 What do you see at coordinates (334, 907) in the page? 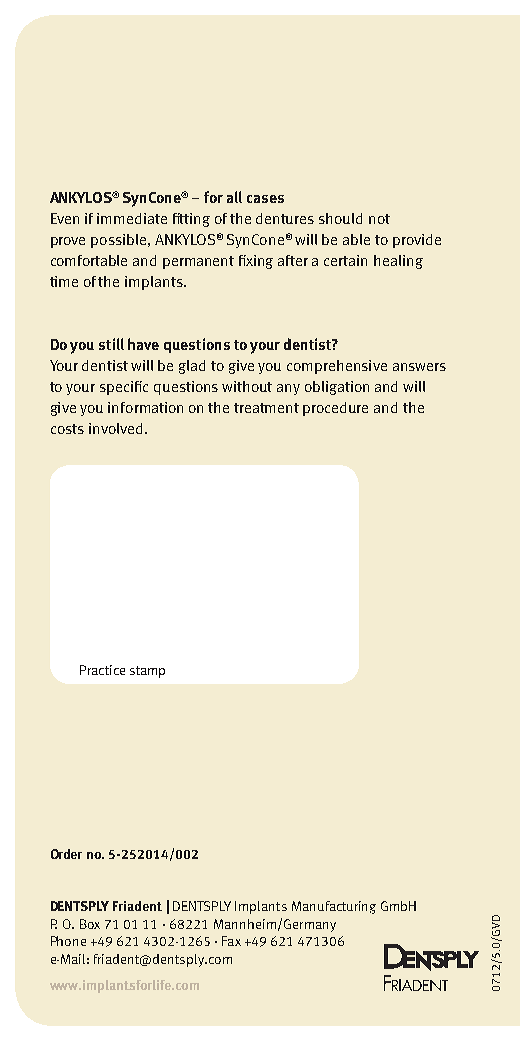
I see `Manufacturing` at bounding box center [334, 907].
